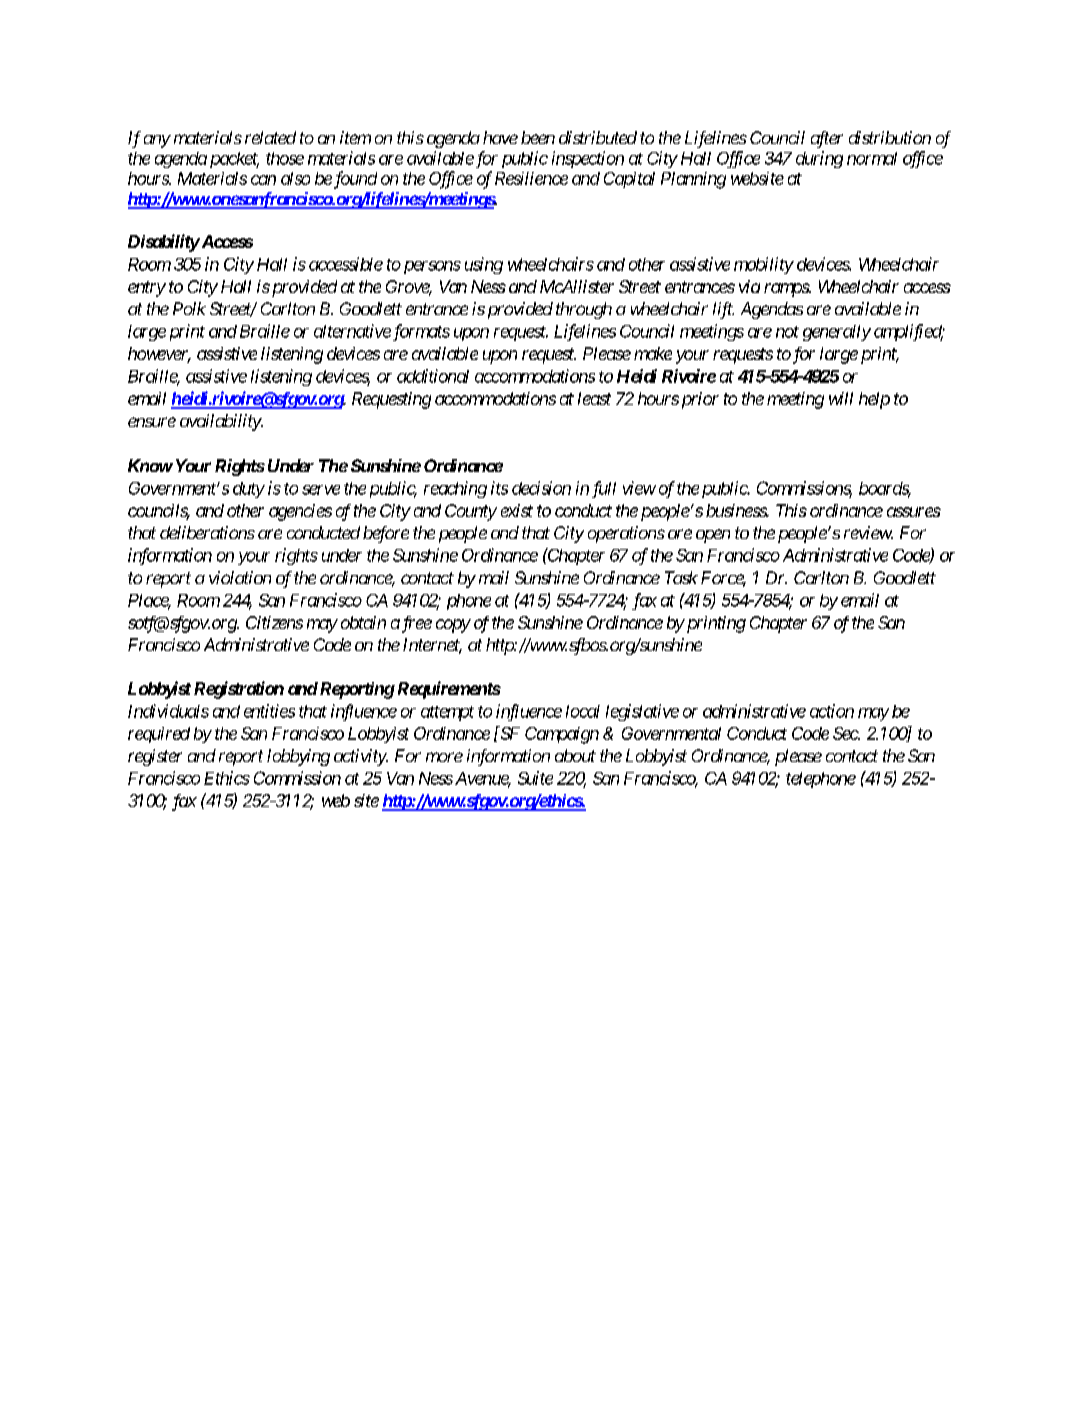 The height and width of the screenshot is (1403, 1084). Describe the element at coordinates (575, 755) in the screenshot. I see `about` at that location.
